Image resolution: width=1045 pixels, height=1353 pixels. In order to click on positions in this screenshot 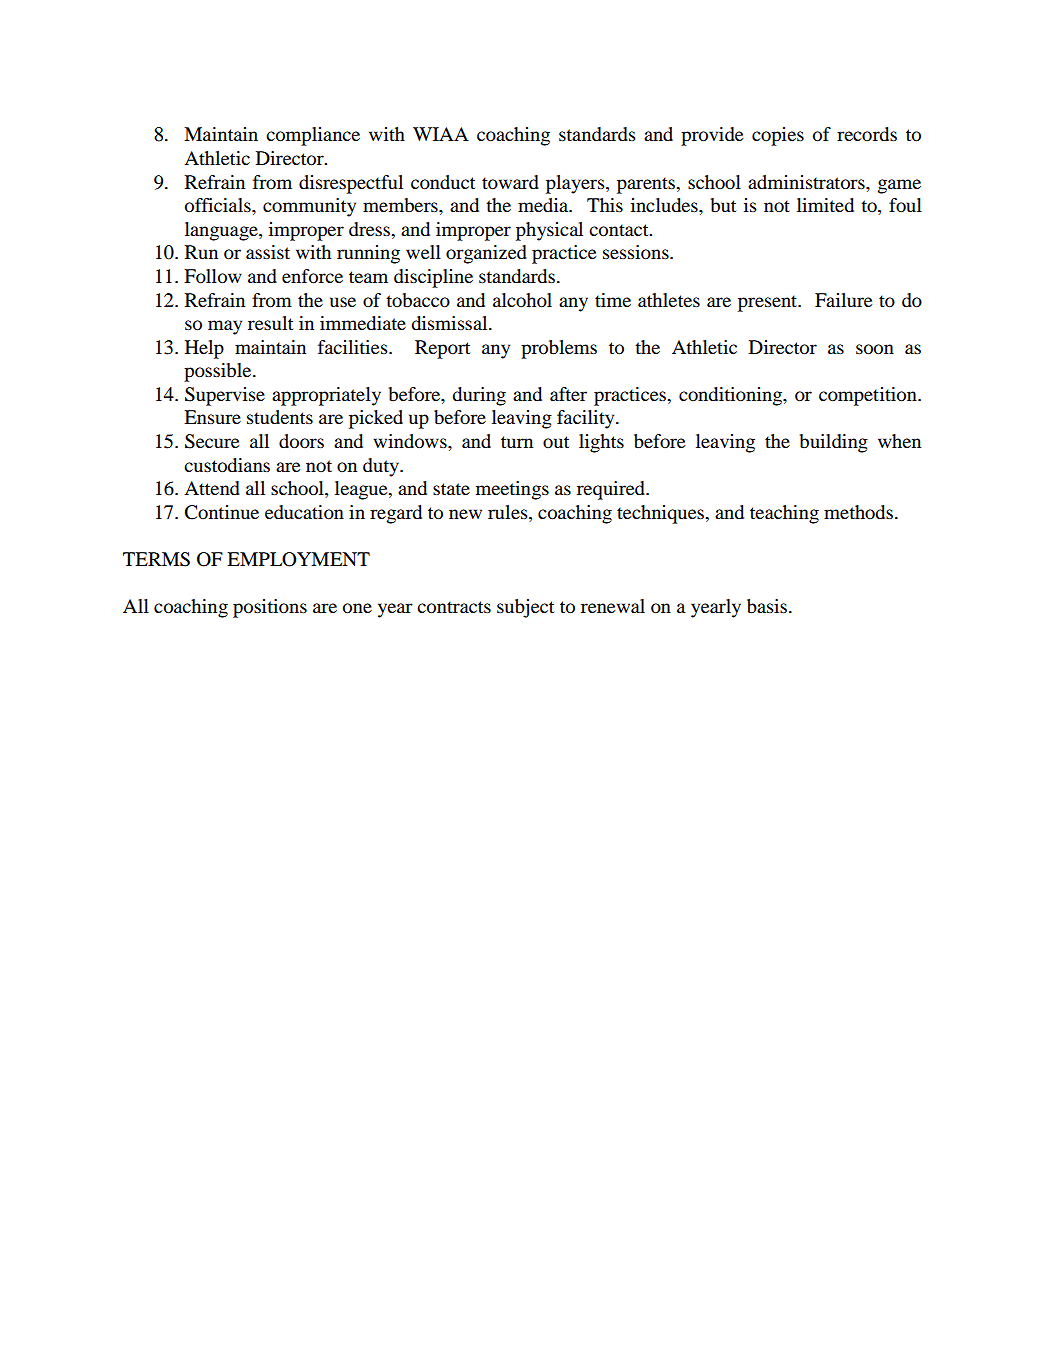, I will do `click(270, 608)`.
